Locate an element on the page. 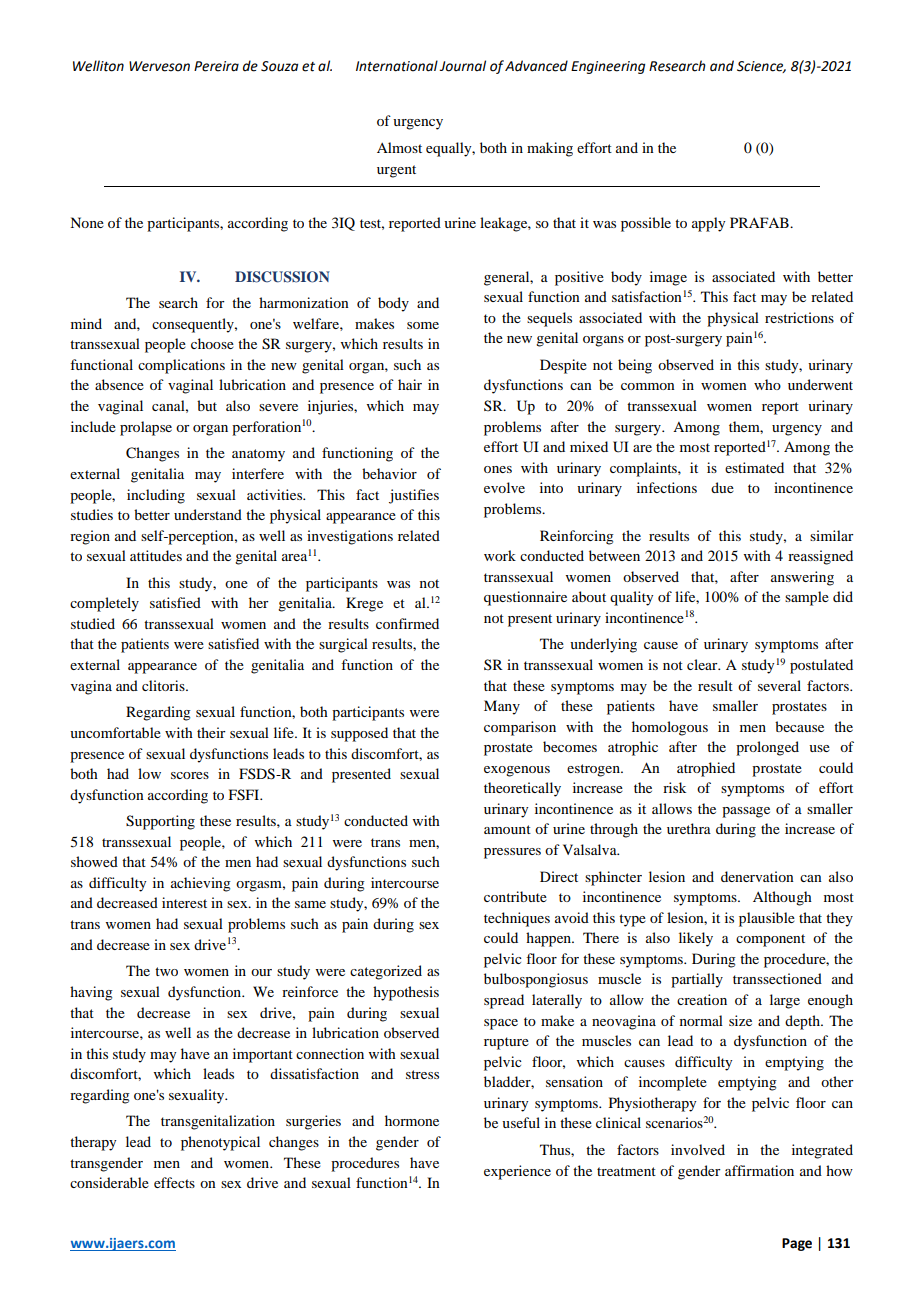  estimated is located at coordinates (754, 467).
